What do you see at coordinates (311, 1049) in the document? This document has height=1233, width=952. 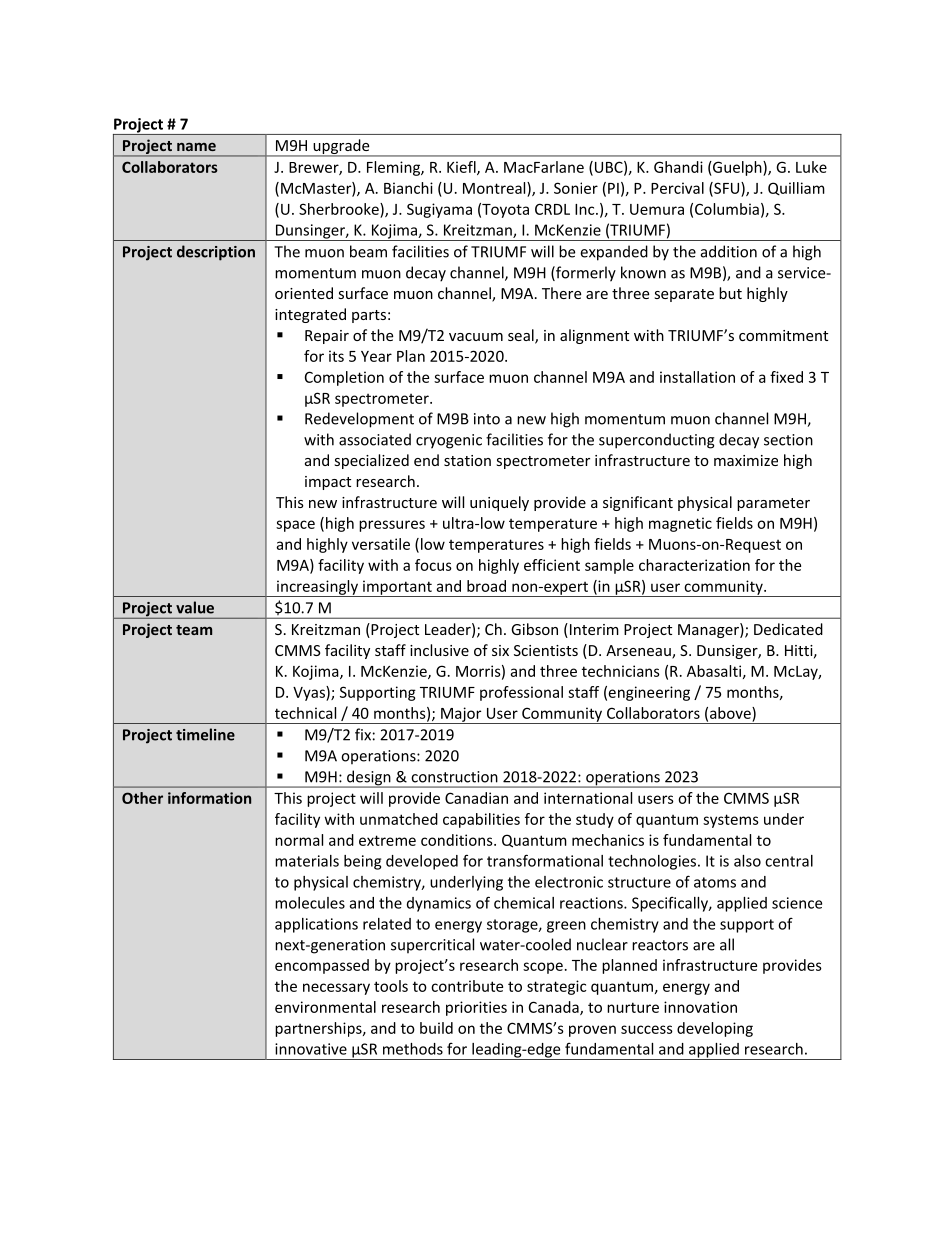 I see `innovative` at bounding box center [311, 1049].
